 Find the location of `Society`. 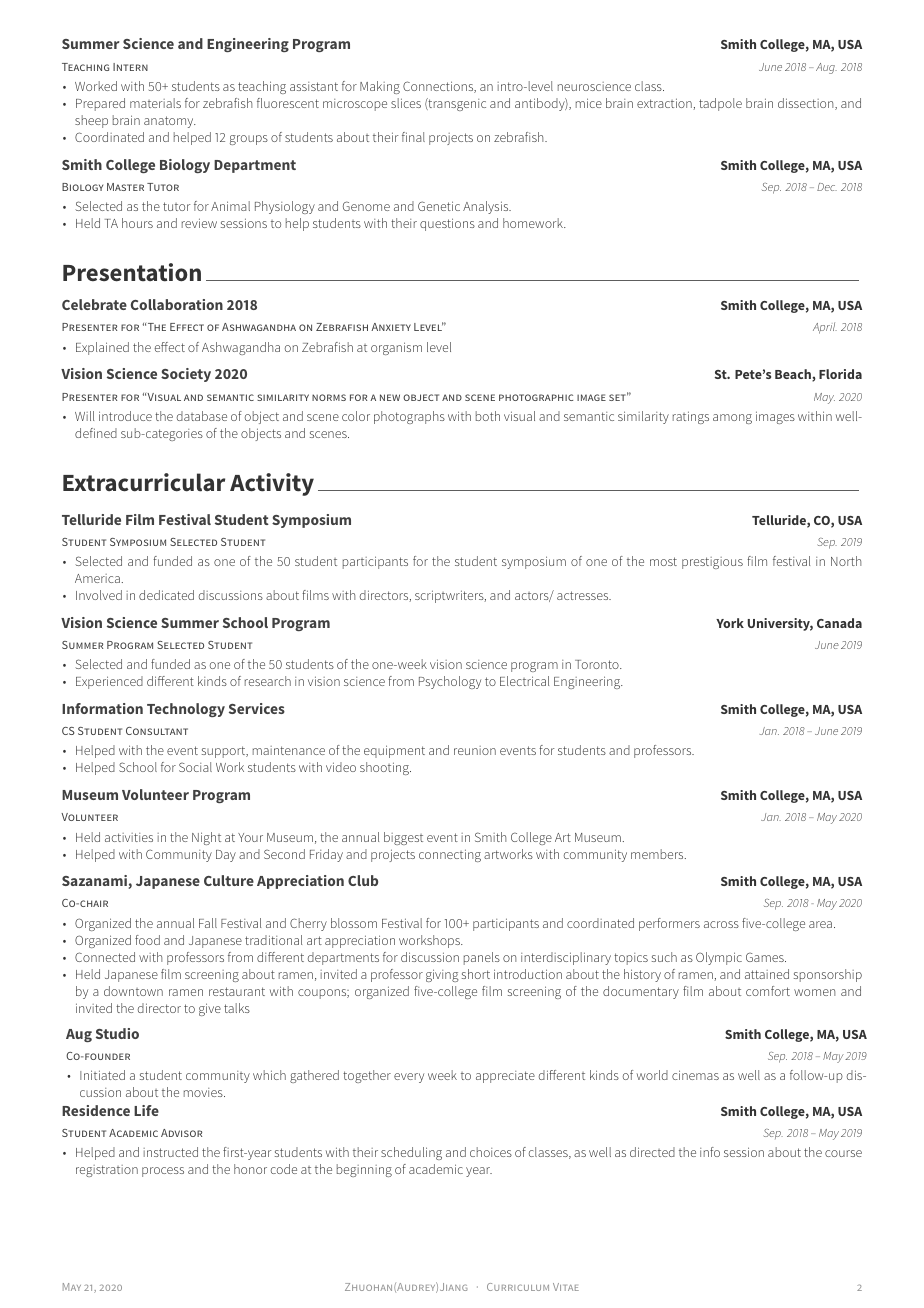

Society is located at coordinates (186, 375).
